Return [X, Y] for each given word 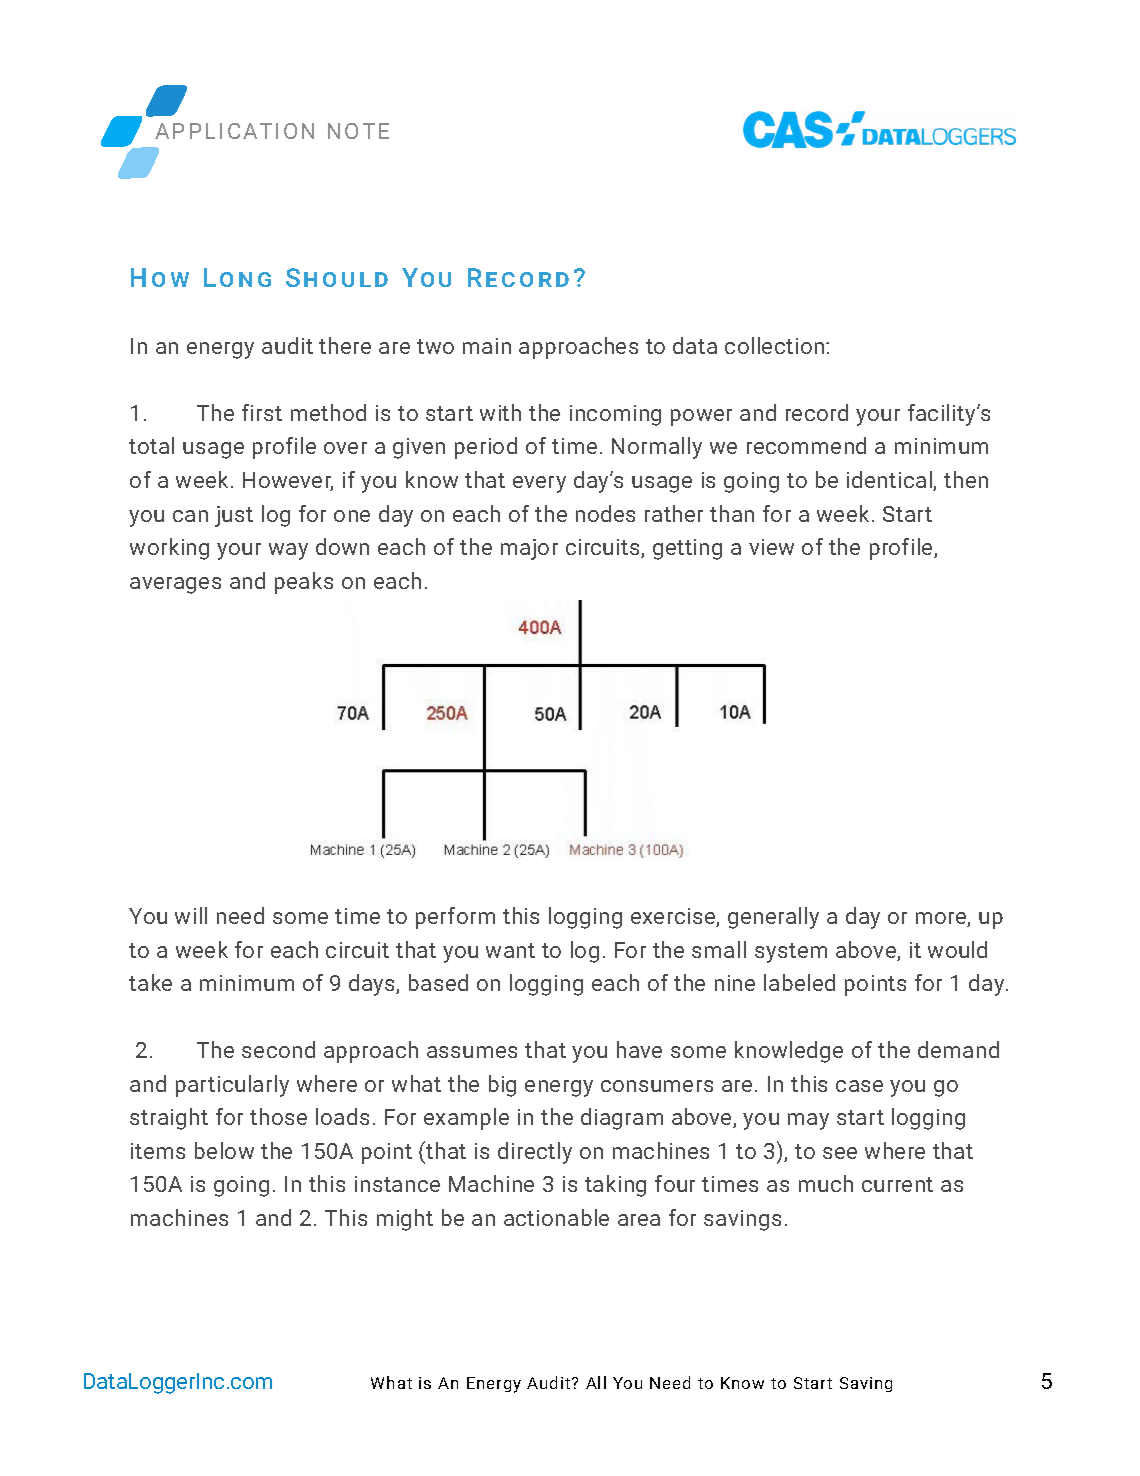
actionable [556, 1217]
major [529, 549]
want [510, 950]
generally [773, 918]
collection [774, 345]
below [224, 1150]
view [771, 547]
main [487, 346]
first [262, 412]
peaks [304, 583]
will [191, 915]
